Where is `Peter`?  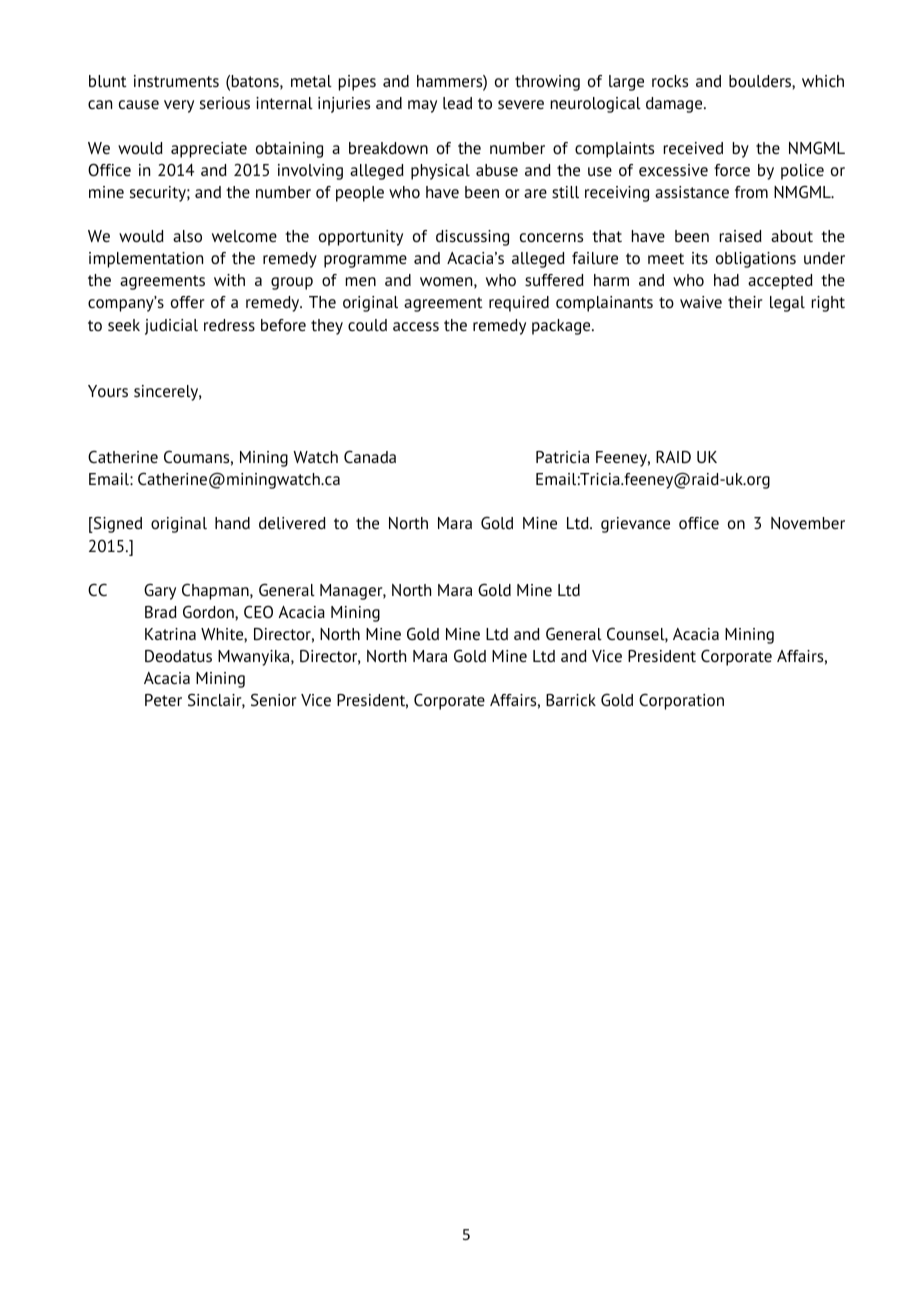 Peter is located at coordinates (163, 700).
